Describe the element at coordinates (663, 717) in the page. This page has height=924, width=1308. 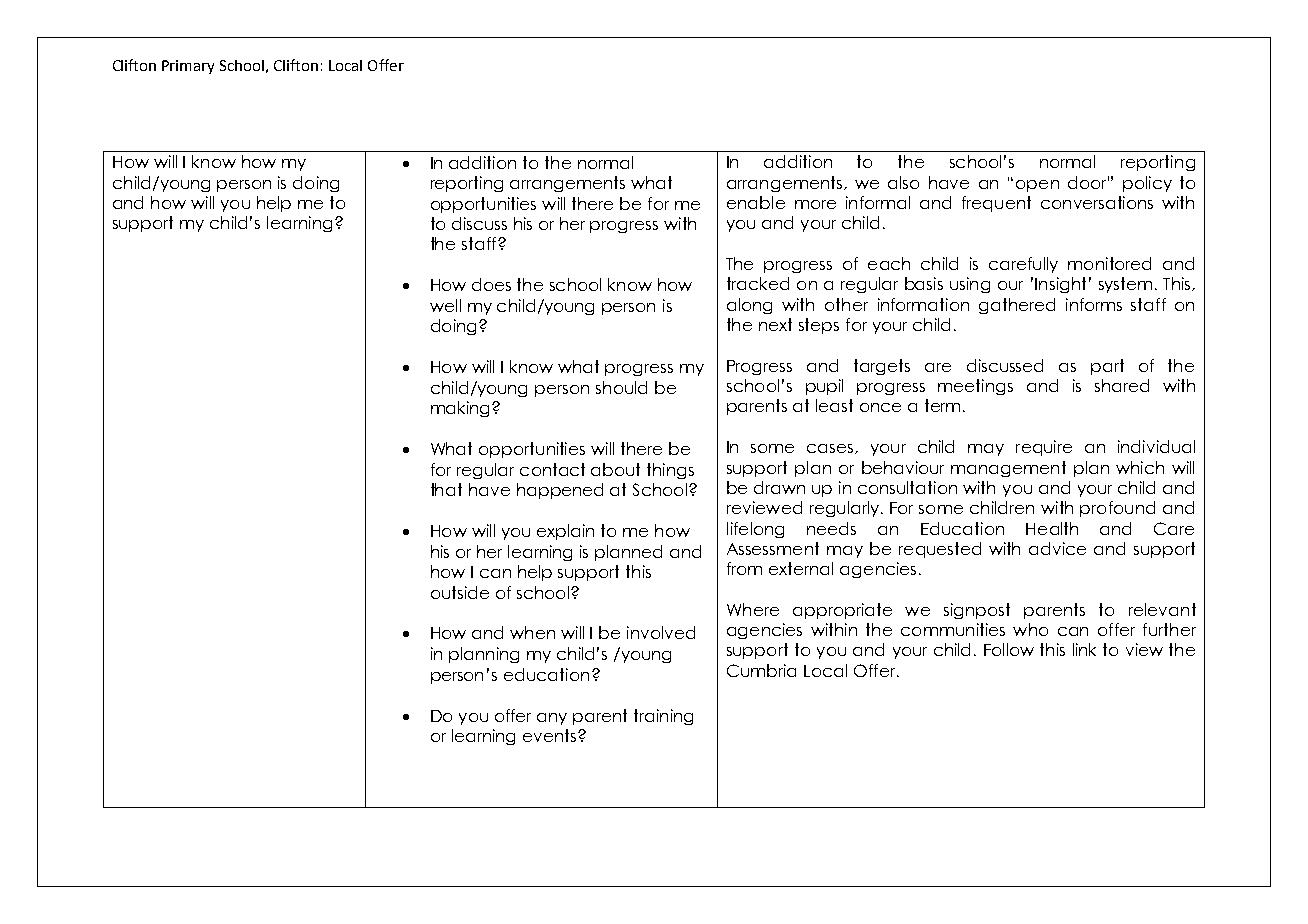
I see `training` at that location.
